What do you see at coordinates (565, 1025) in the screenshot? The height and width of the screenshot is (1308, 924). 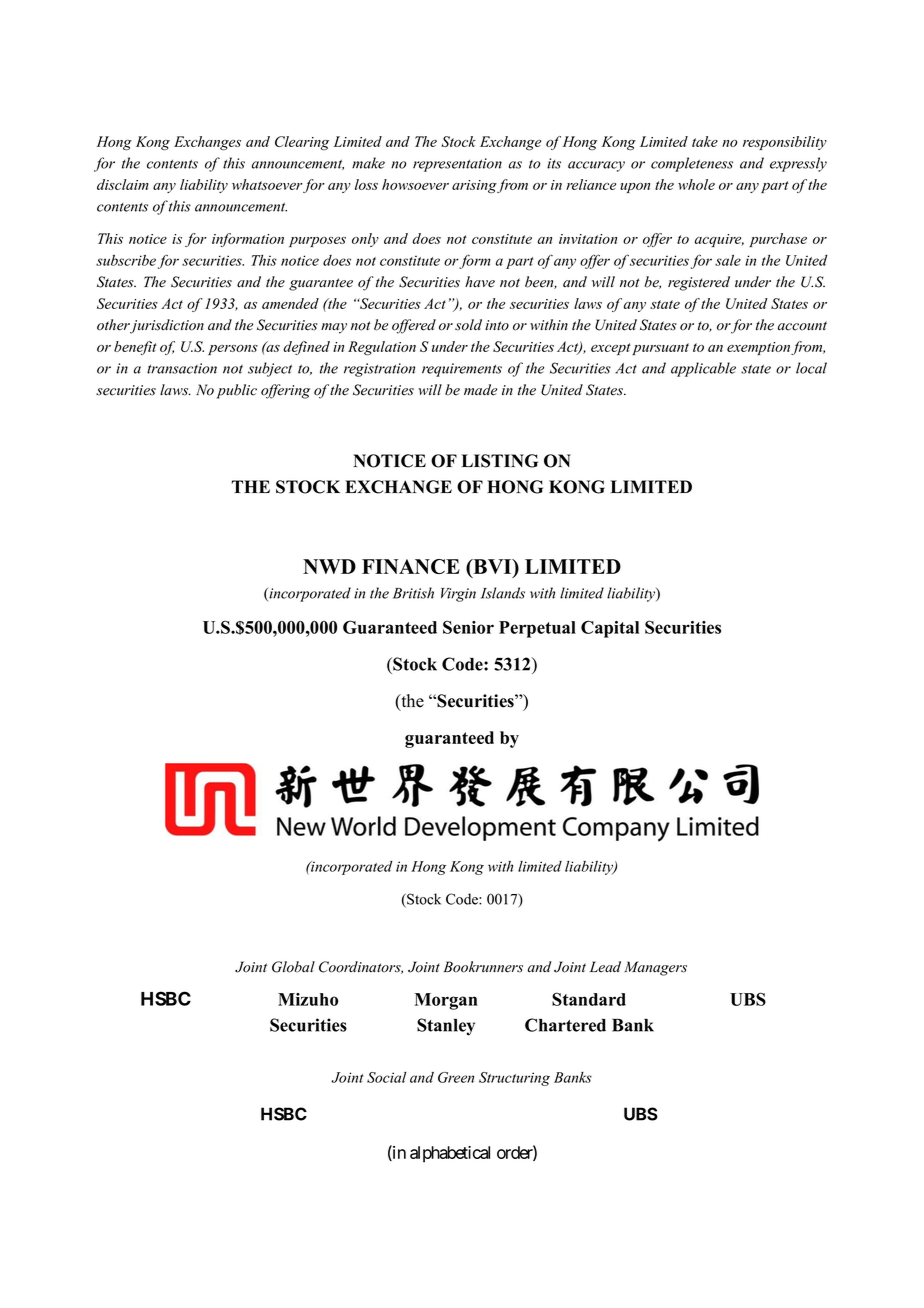 I see `Chartered` at bounding box center [565, 1025].
